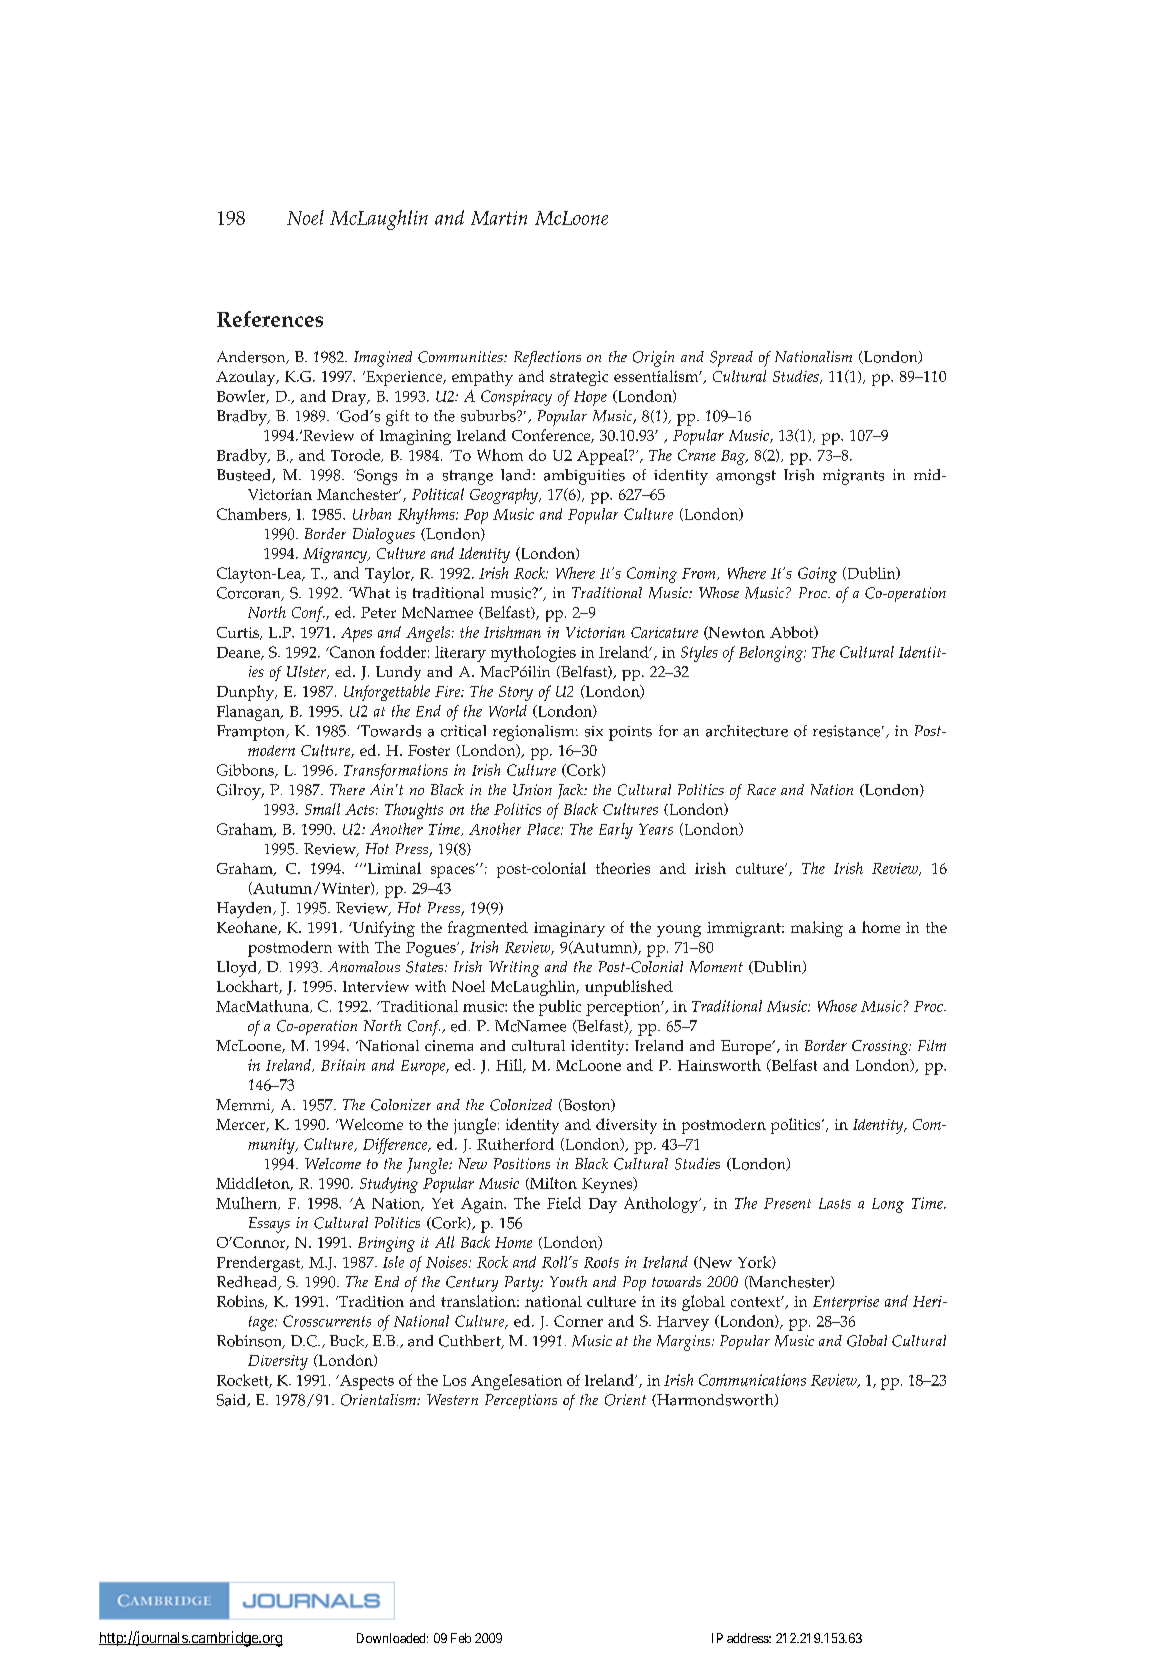 This screenshot has width=1175, height=1663. I want to click on Prendergast, so click(260, 1264).
